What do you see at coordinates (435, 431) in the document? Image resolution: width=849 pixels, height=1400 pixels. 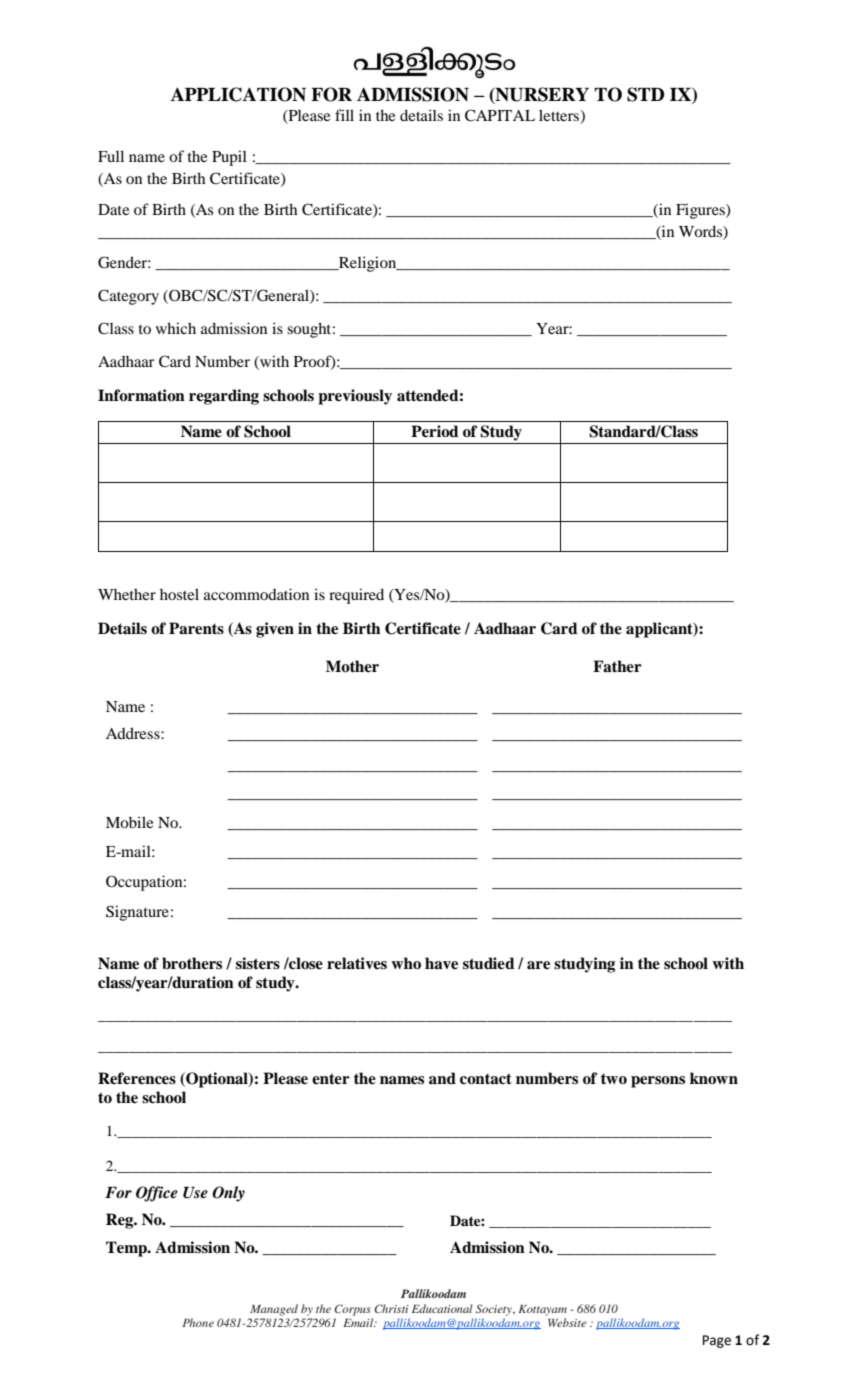 I see `Period` at bounding box center [435, 431].
